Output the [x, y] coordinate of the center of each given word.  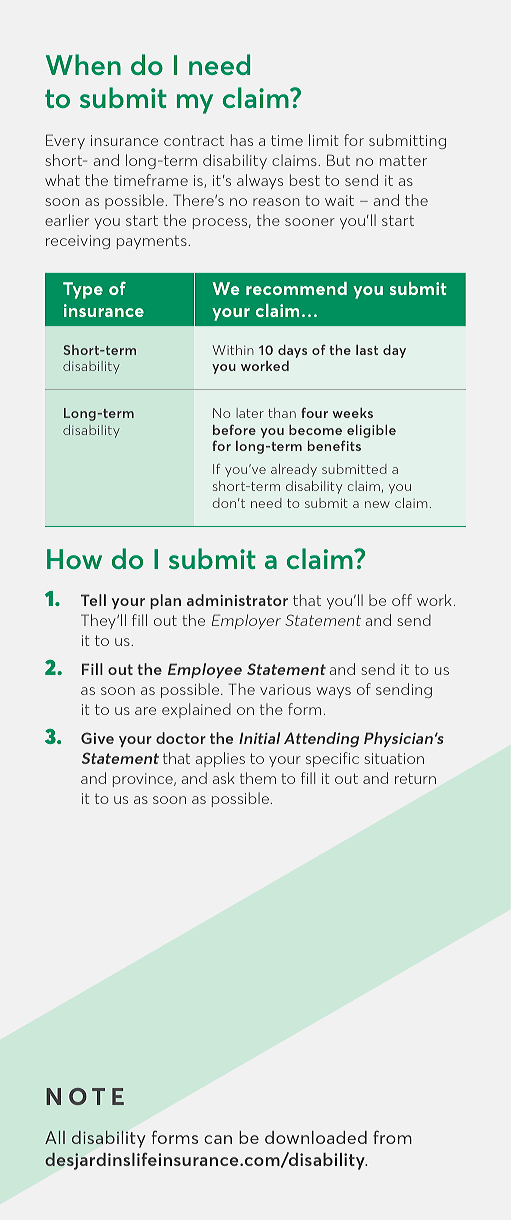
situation [394, 758]
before [234, 429]
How [74, 559]
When [83, 64]
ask [224, 778]
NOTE [85, 1096]
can [218, 1139]
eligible [371, 431]
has [242, 140]
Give [97, 738]
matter [403, 160]
